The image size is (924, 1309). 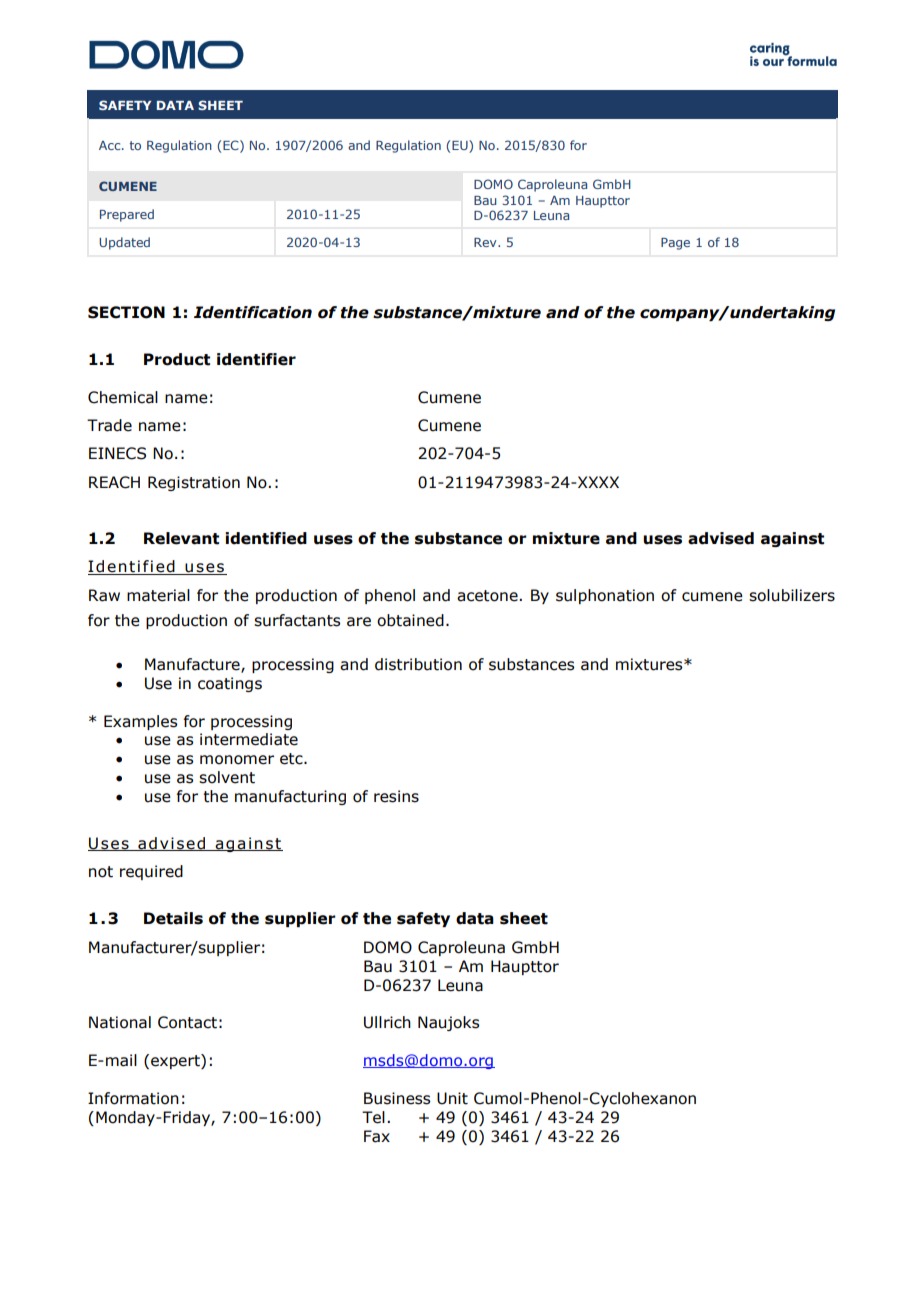 I want to click on Rev, so click(x=486, y=242).
